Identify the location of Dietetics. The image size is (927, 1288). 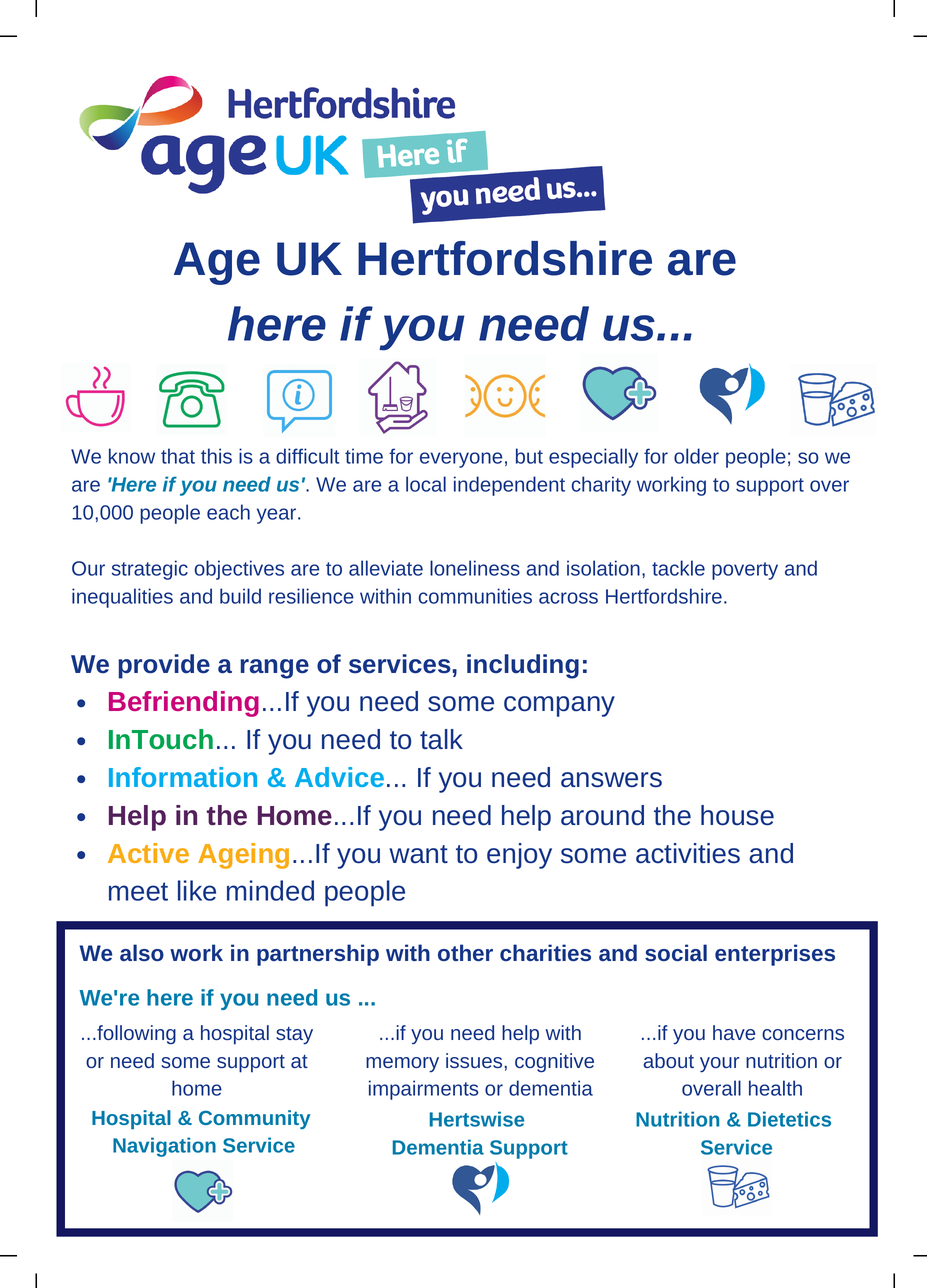
(789, 1119).
